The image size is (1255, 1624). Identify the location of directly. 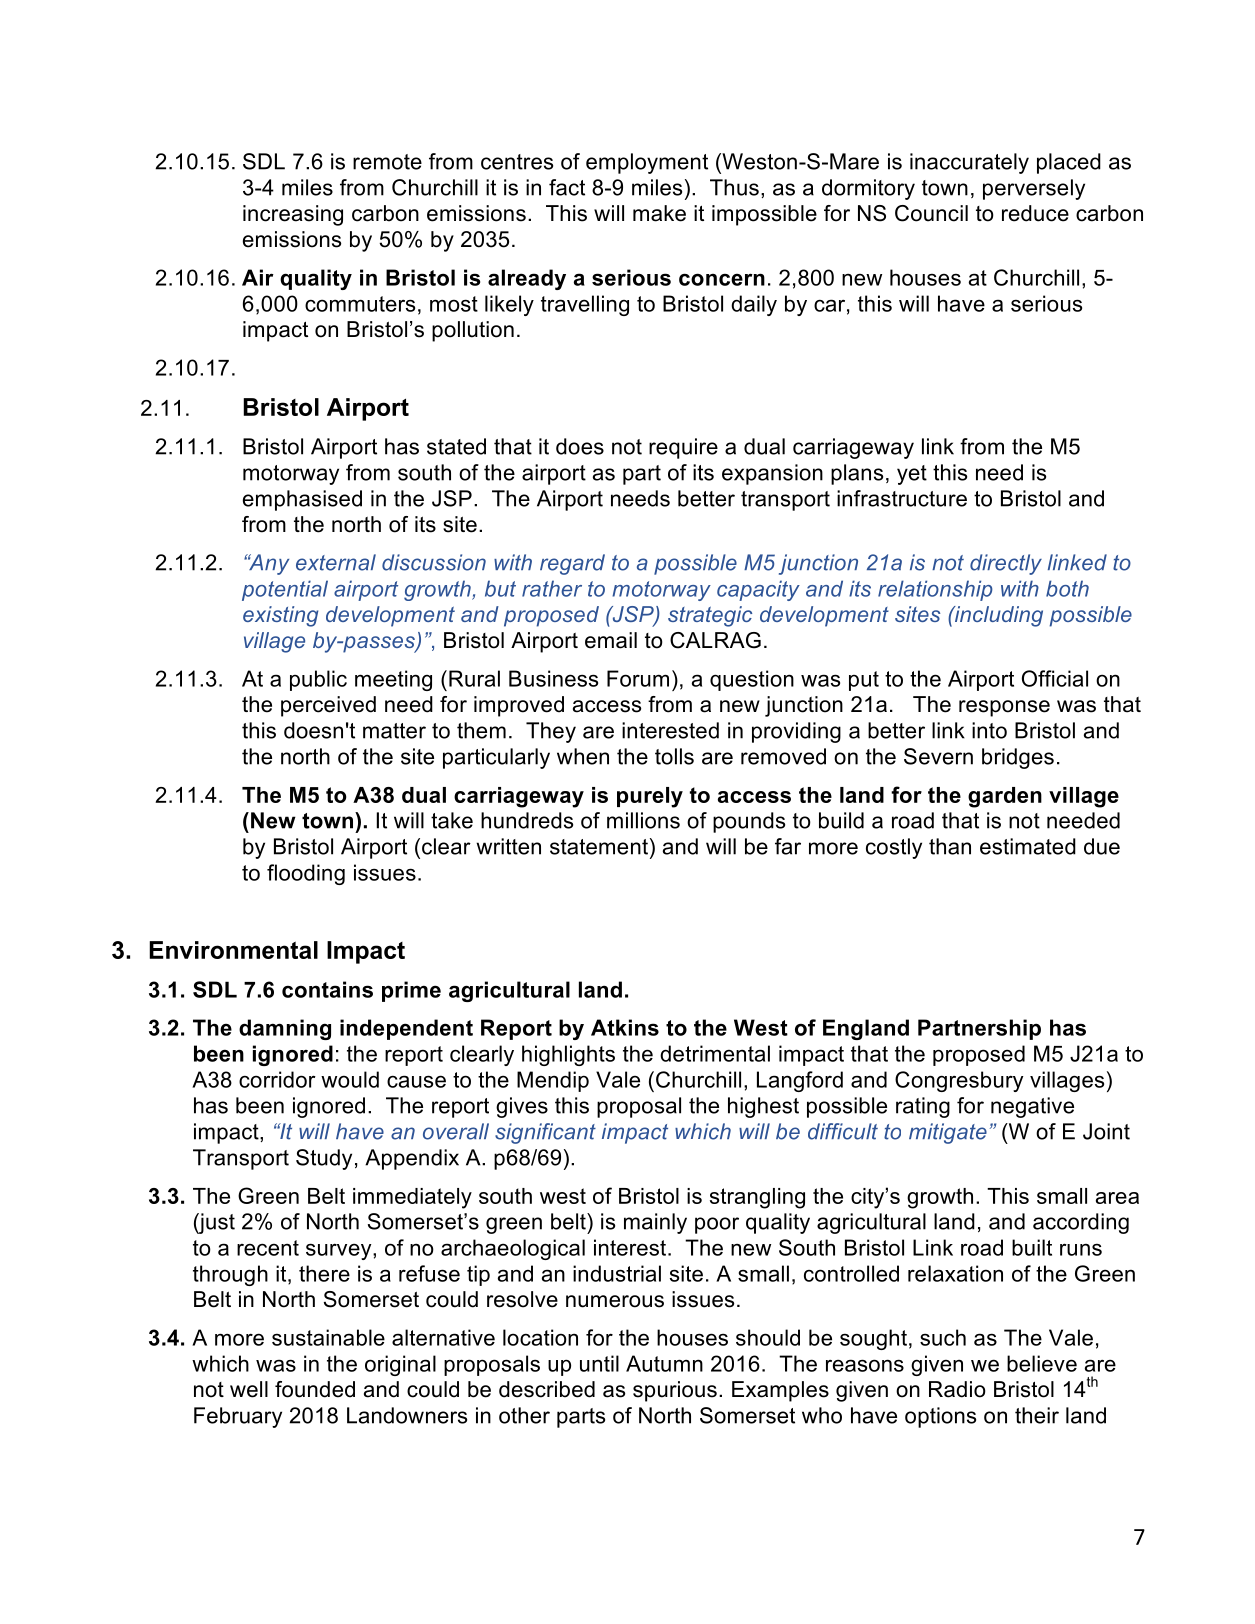
(1006, 564).
